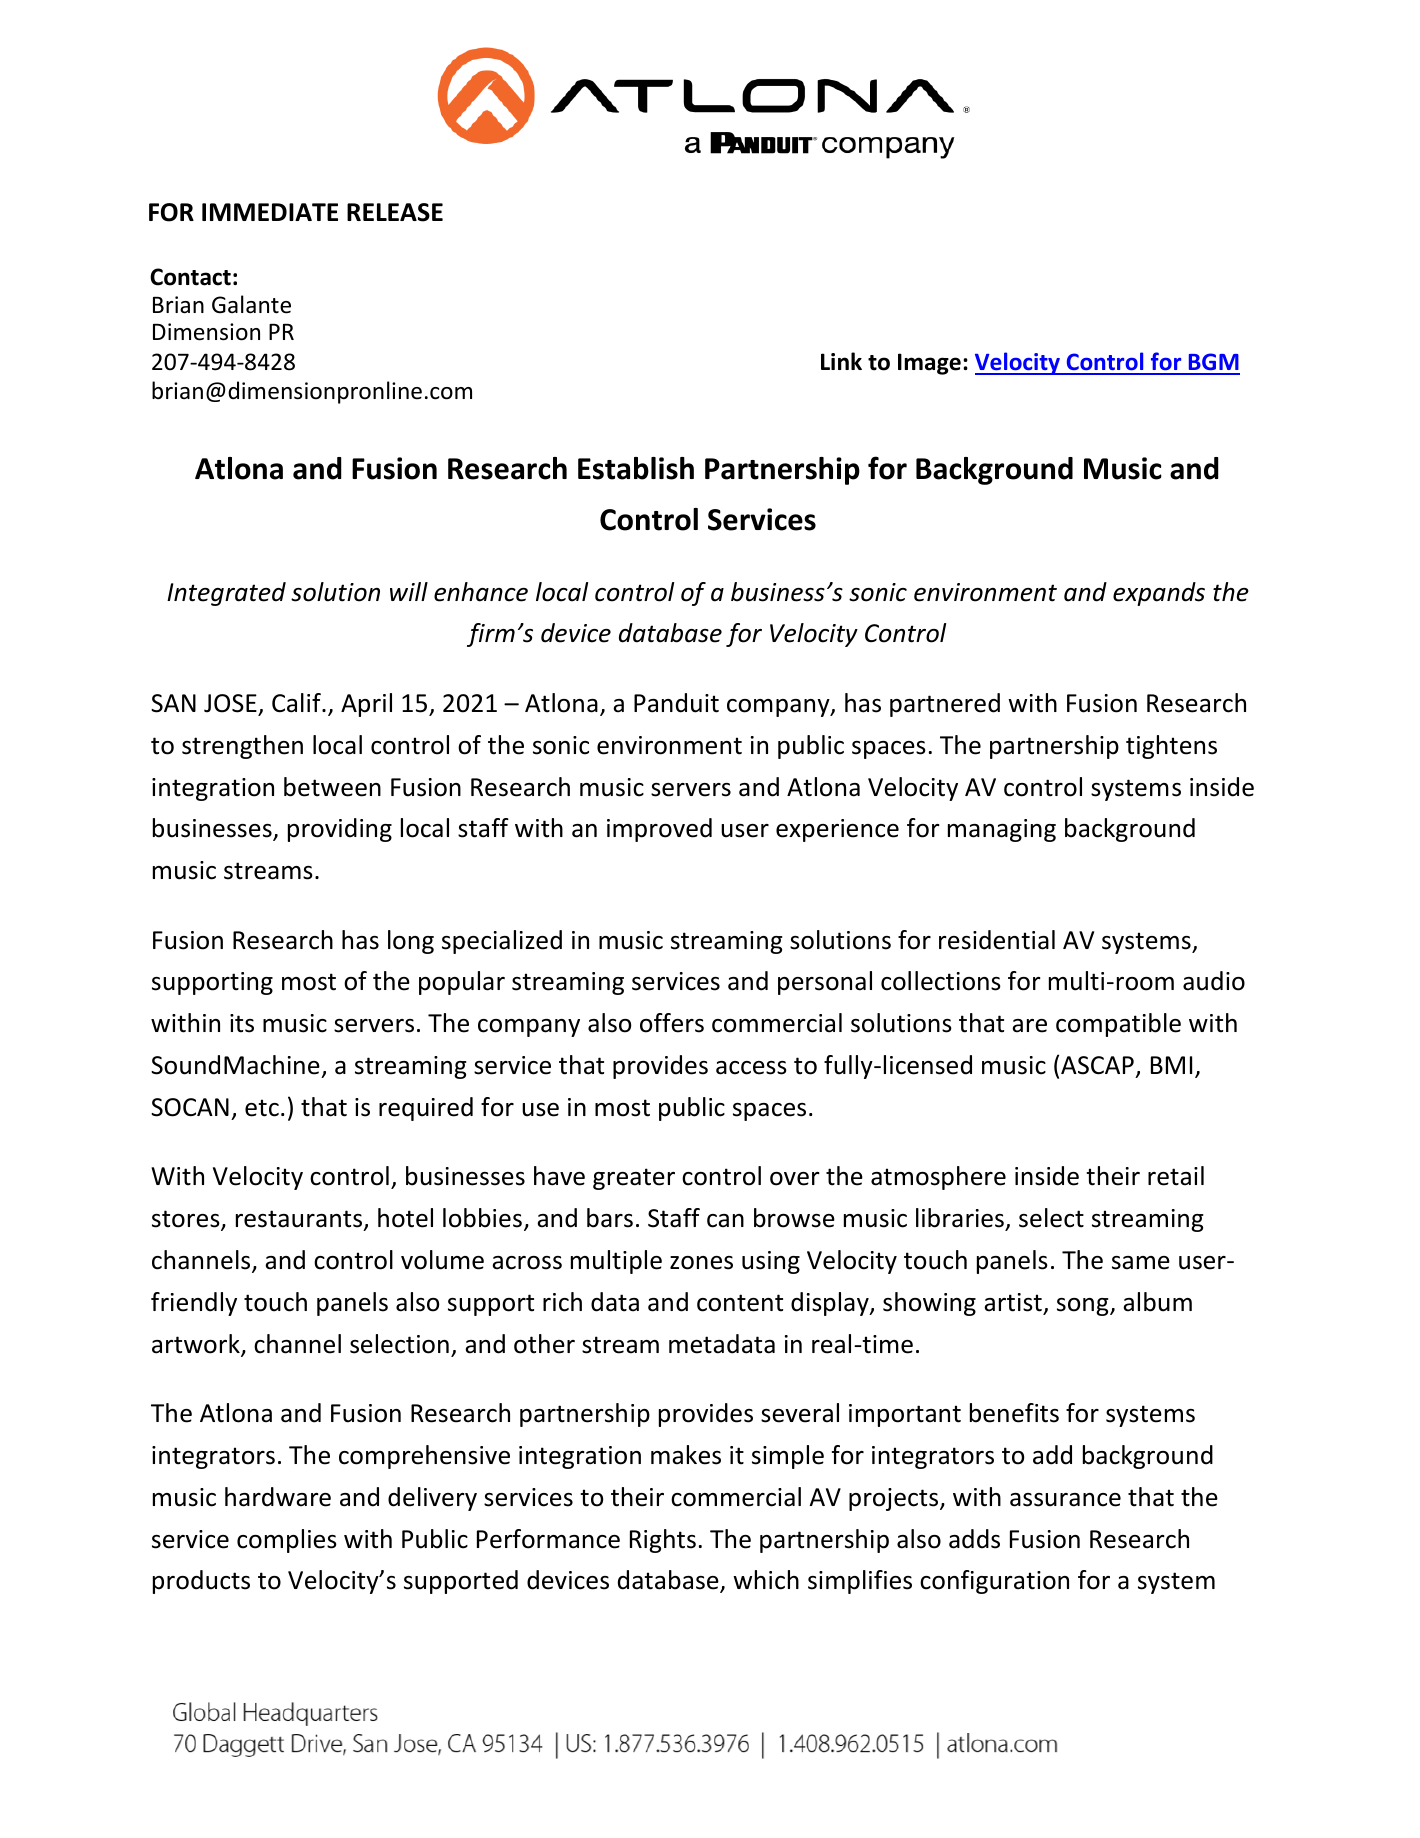 The width and height of the image is (1420, 1838). What do you see at coordinates (300, 1220) in the image?
I see `restaurants` at bounding box center [300, 1220].
